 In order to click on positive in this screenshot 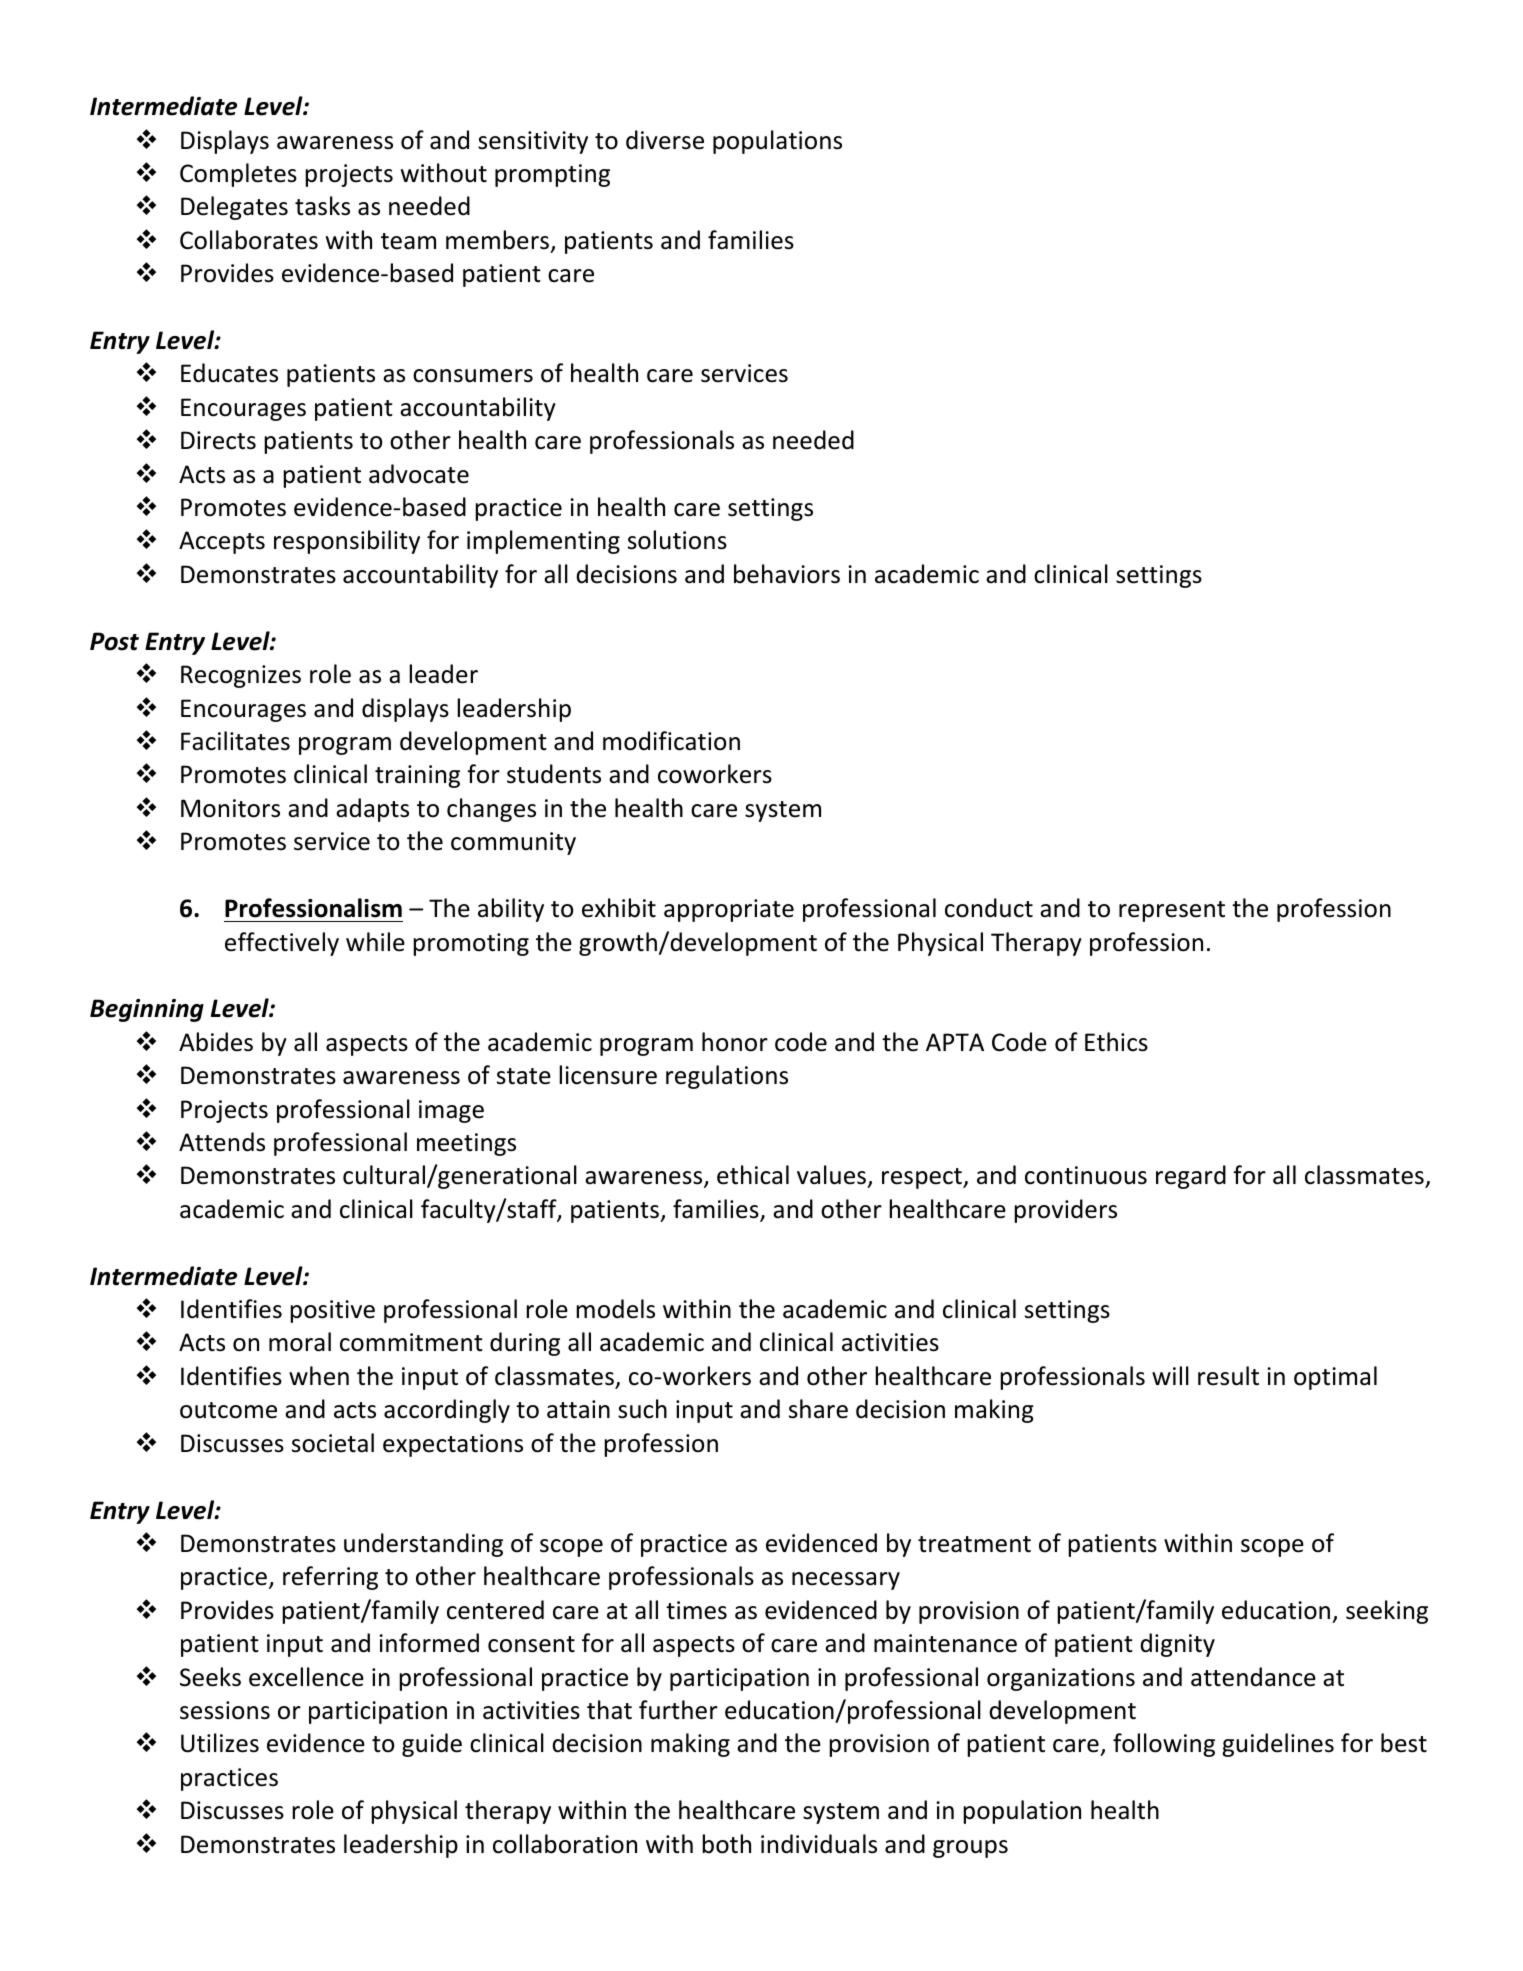, I will do `click(332, 1311)`.
